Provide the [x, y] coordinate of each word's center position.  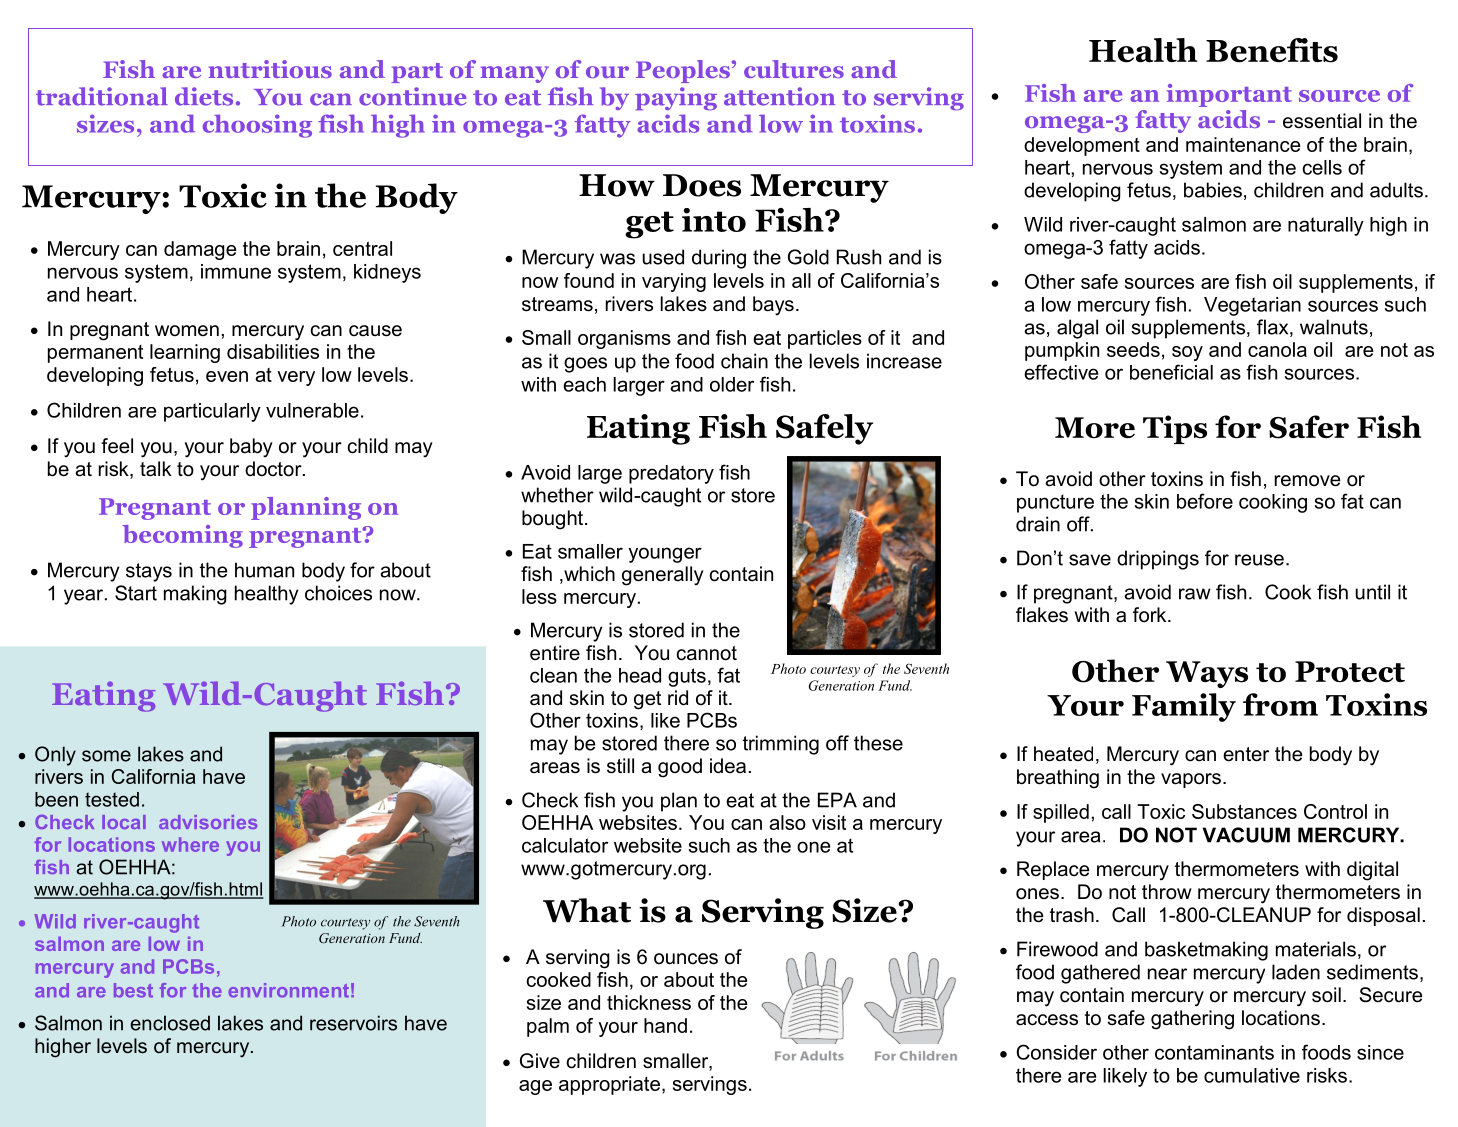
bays [773, 306]
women [187, 331]
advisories [208, 822]
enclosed [170, 1023]
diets [204, 96]
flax [1274, 328]
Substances [1244, 811]
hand [665, 1025]
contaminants [1214, 1052]
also [787, 822]
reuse [1259, 560]
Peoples [683, 71]
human [264, 570]
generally [663, 576]
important [1229, 95]
